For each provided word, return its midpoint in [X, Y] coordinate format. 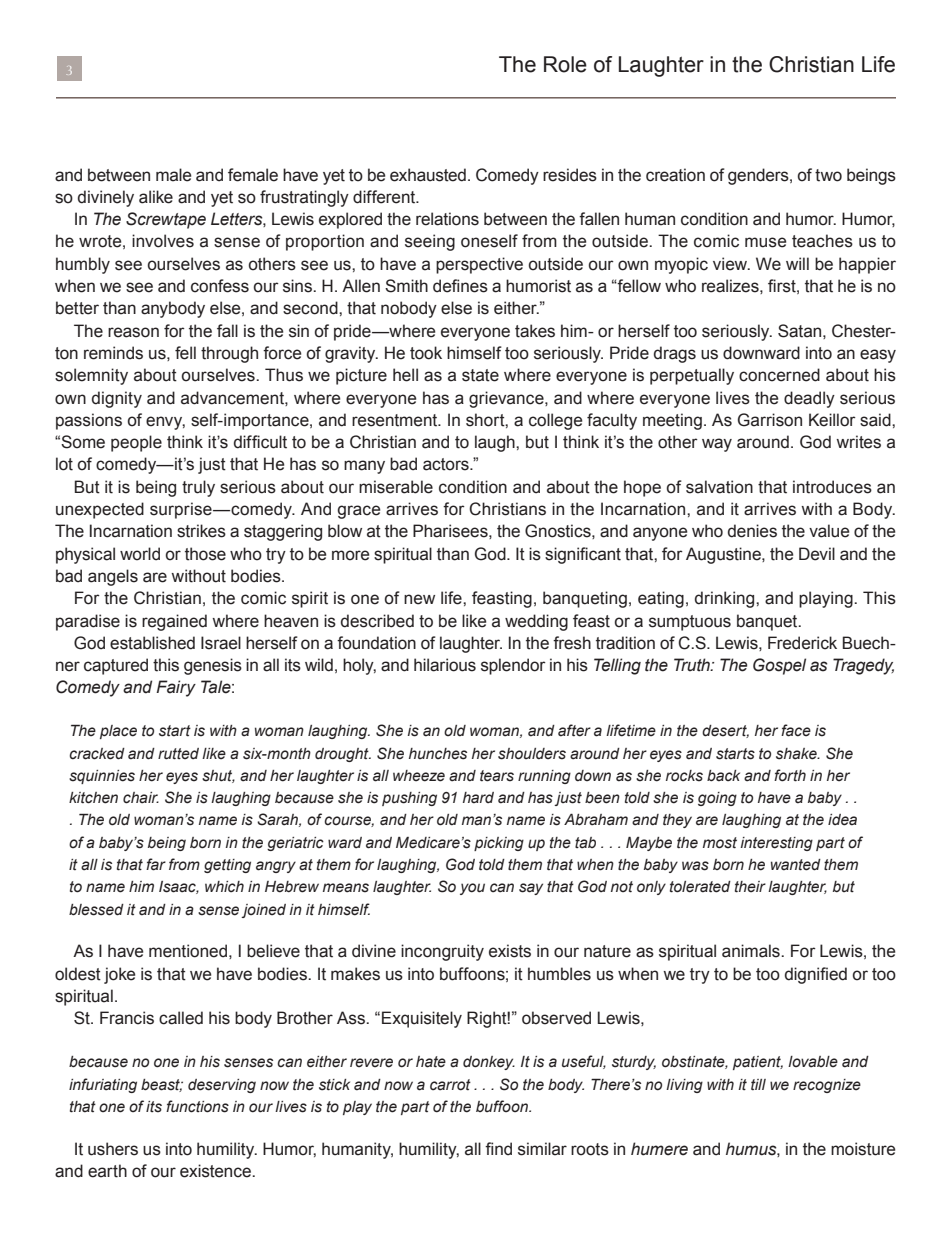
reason [133, 332]
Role [565, 64]
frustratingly [304, 198]
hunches [438, 754]
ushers [113, 1149]
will [797, 263]
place [118, 732]
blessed [96, 910]
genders [759, 176]
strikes [201, 531]
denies [752, 531]
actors [447, 464]
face [796, 730]
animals [752, 951]
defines [460, 286]
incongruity [442, 952]
